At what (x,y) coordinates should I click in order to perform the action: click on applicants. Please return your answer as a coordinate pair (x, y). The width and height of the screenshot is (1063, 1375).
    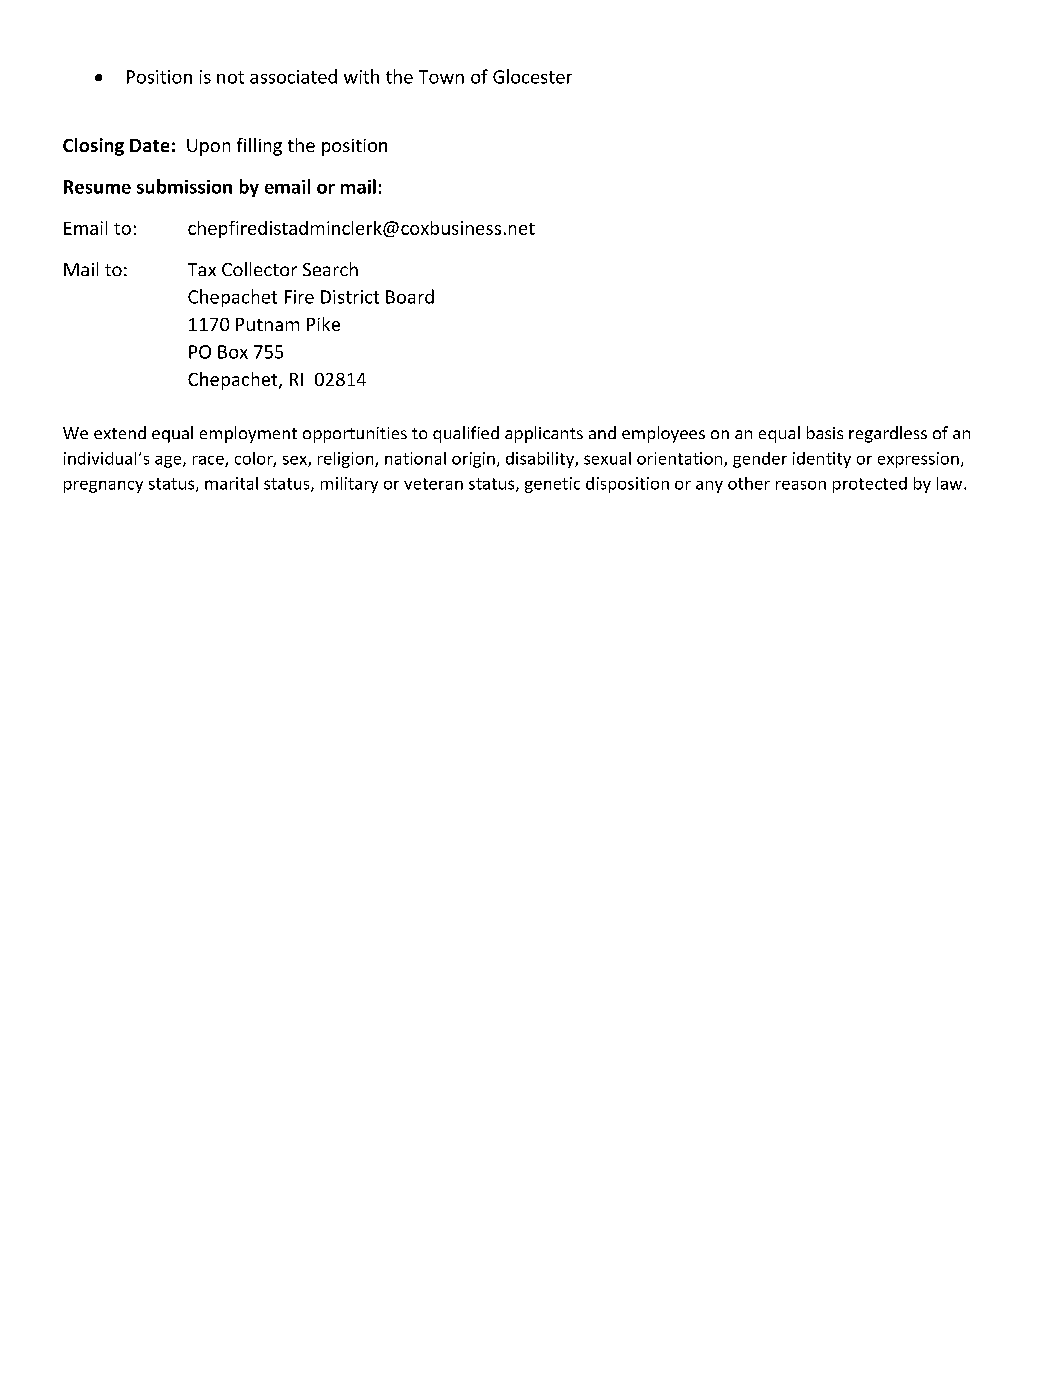
    Looking at the image, I should click on (544, 434).
